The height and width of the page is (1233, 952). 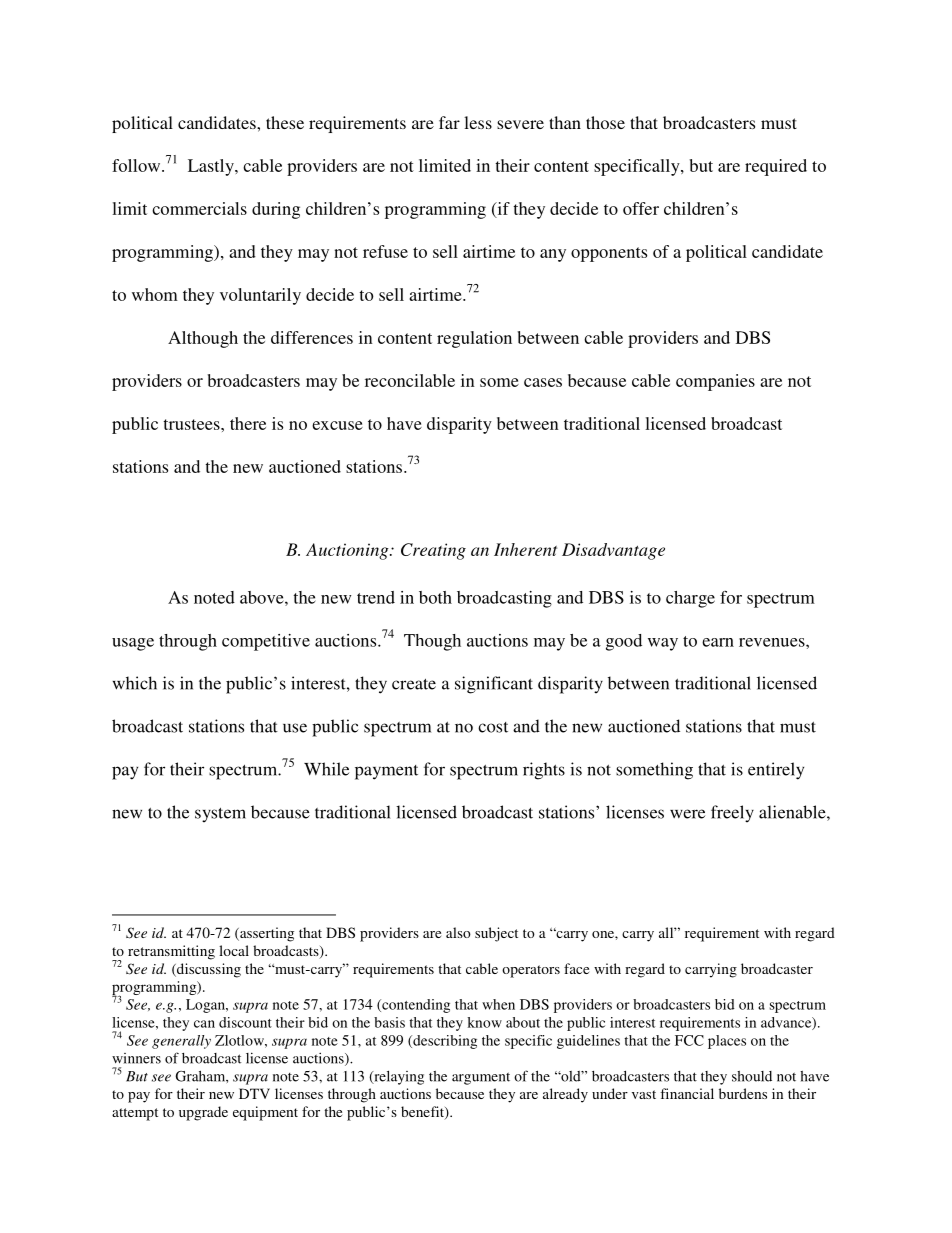 What do you see at coordinates (687, 1093) in the page?
I see `financial` at bounding box center [687, 1093].
